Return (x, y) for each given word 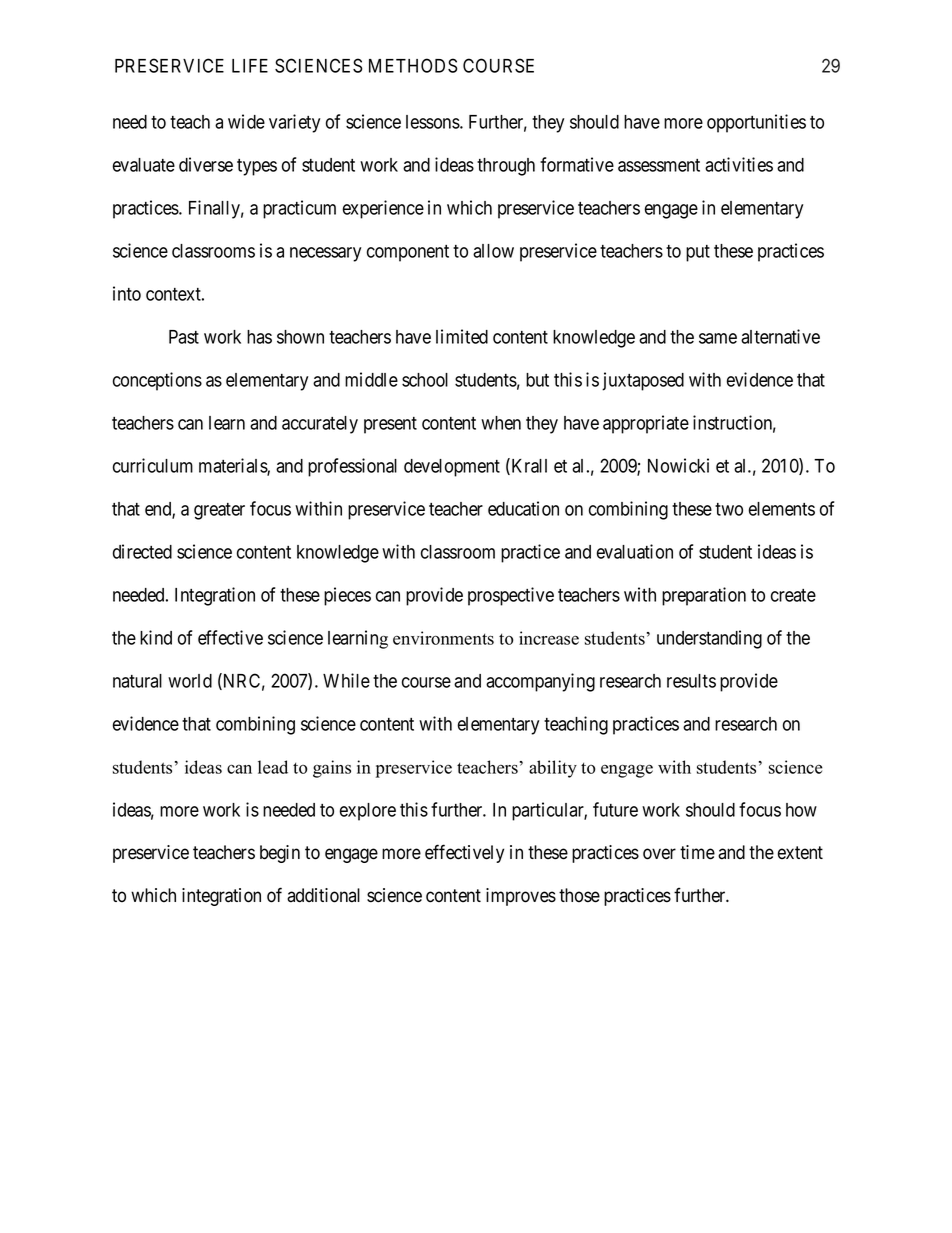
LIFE (250, 66)
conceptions (157, 381)
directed (142, 551)
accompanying (540, 682)
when (501, 423)
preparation (704, 596)
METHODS (413, 65)
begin (280, 854)
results (691, 681)
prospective (511, 596)
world (190, 681)
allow (493, 251)
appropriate (646, 424)
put (698, 253)
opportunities (756, 123)
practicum (299, 209)
